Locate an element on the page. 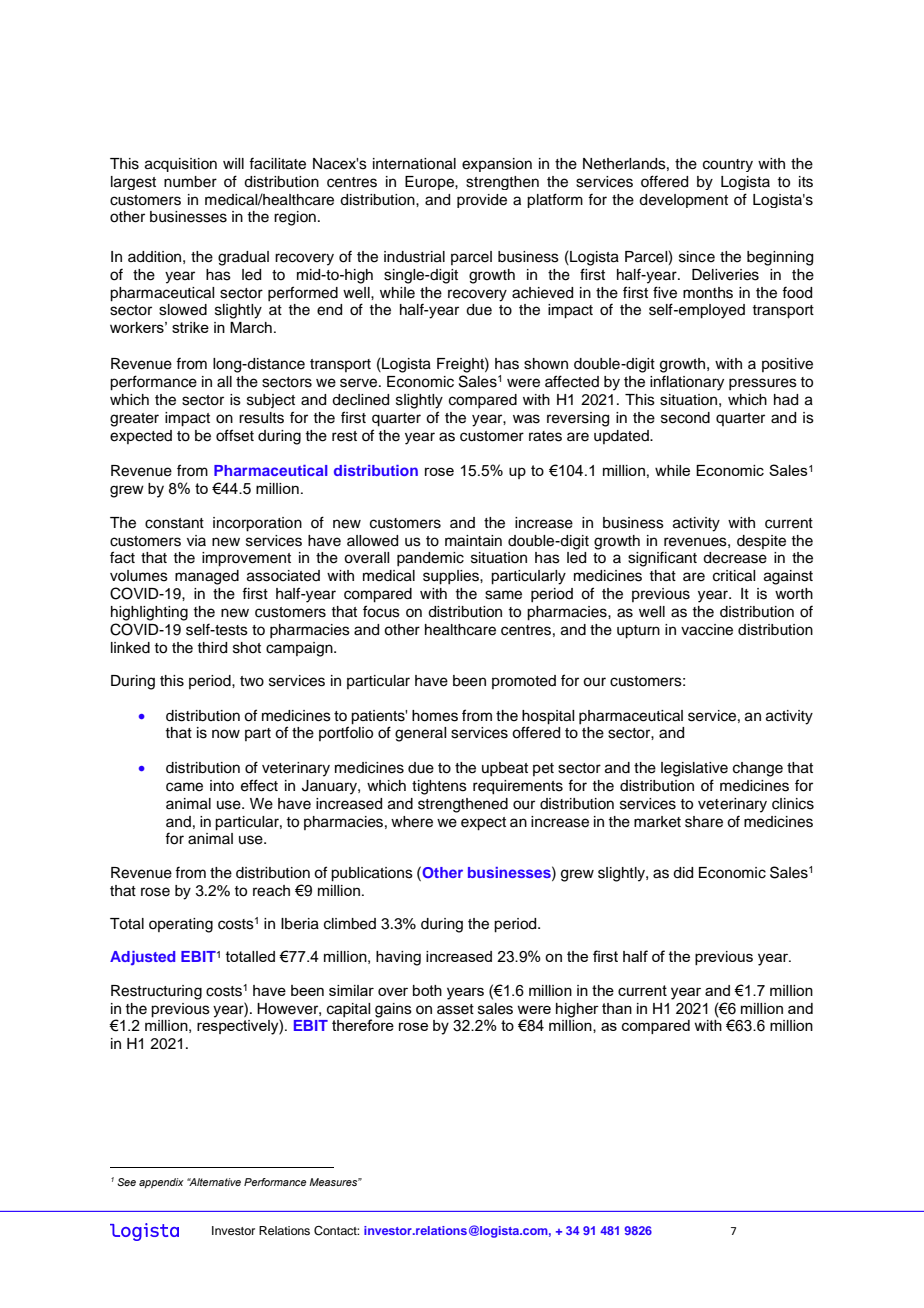 This page has height=1308, width=924. offset is located at coordinates (235, 435).
